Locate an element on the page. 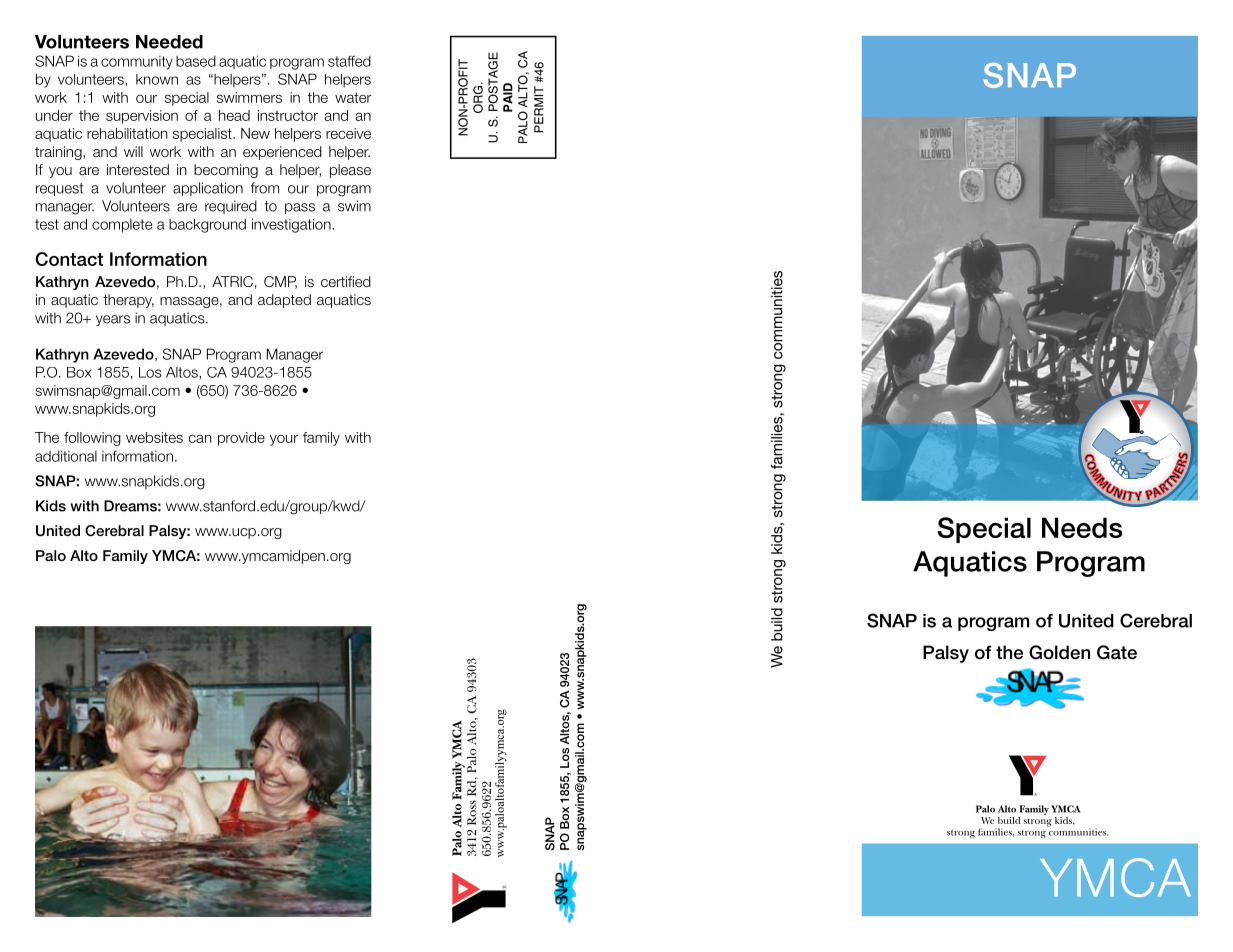  Gate is located at coordinates (1117, 652).
